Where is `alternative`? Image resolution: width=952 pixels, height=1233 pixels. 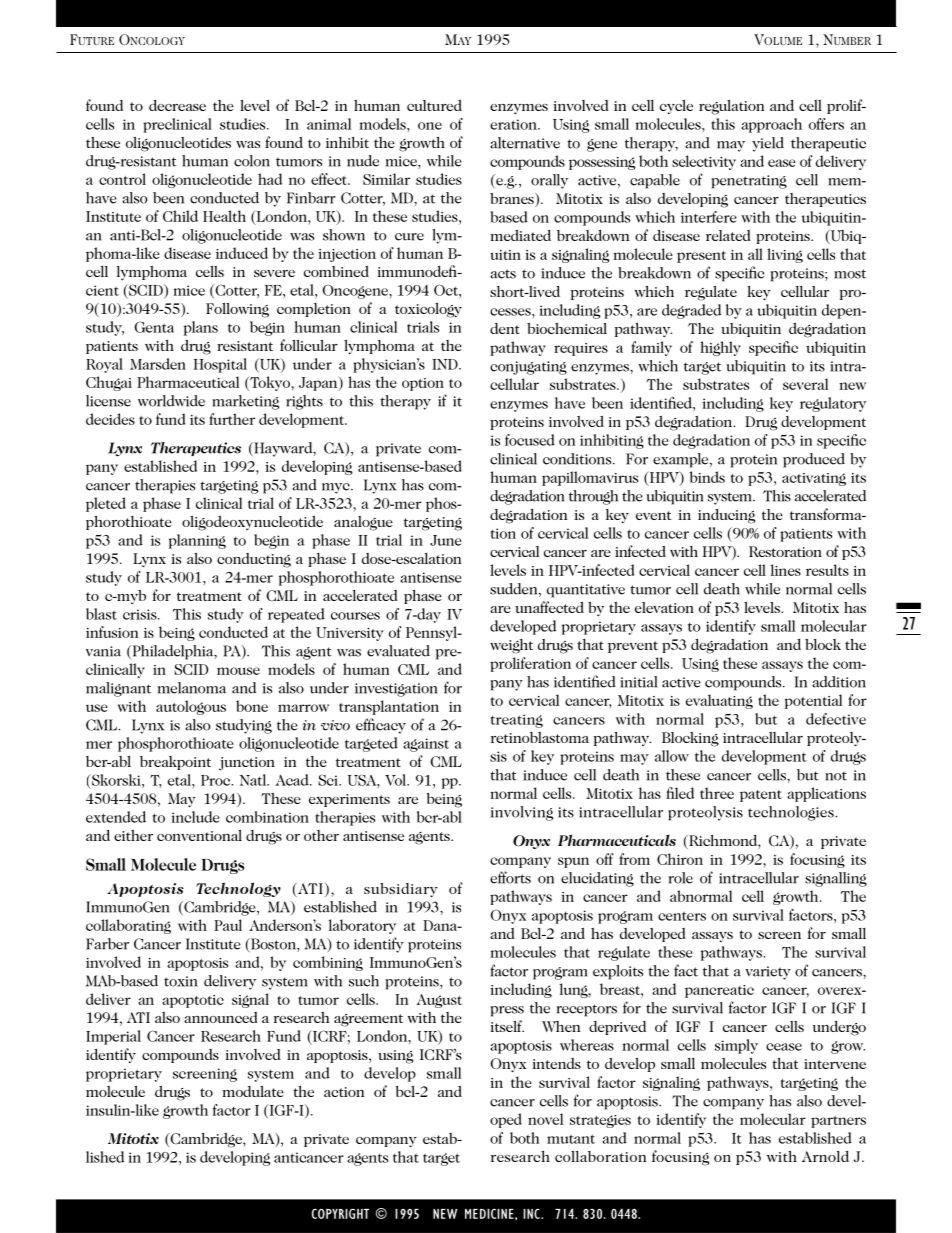 alternative is located at coordinates (525, 143).
